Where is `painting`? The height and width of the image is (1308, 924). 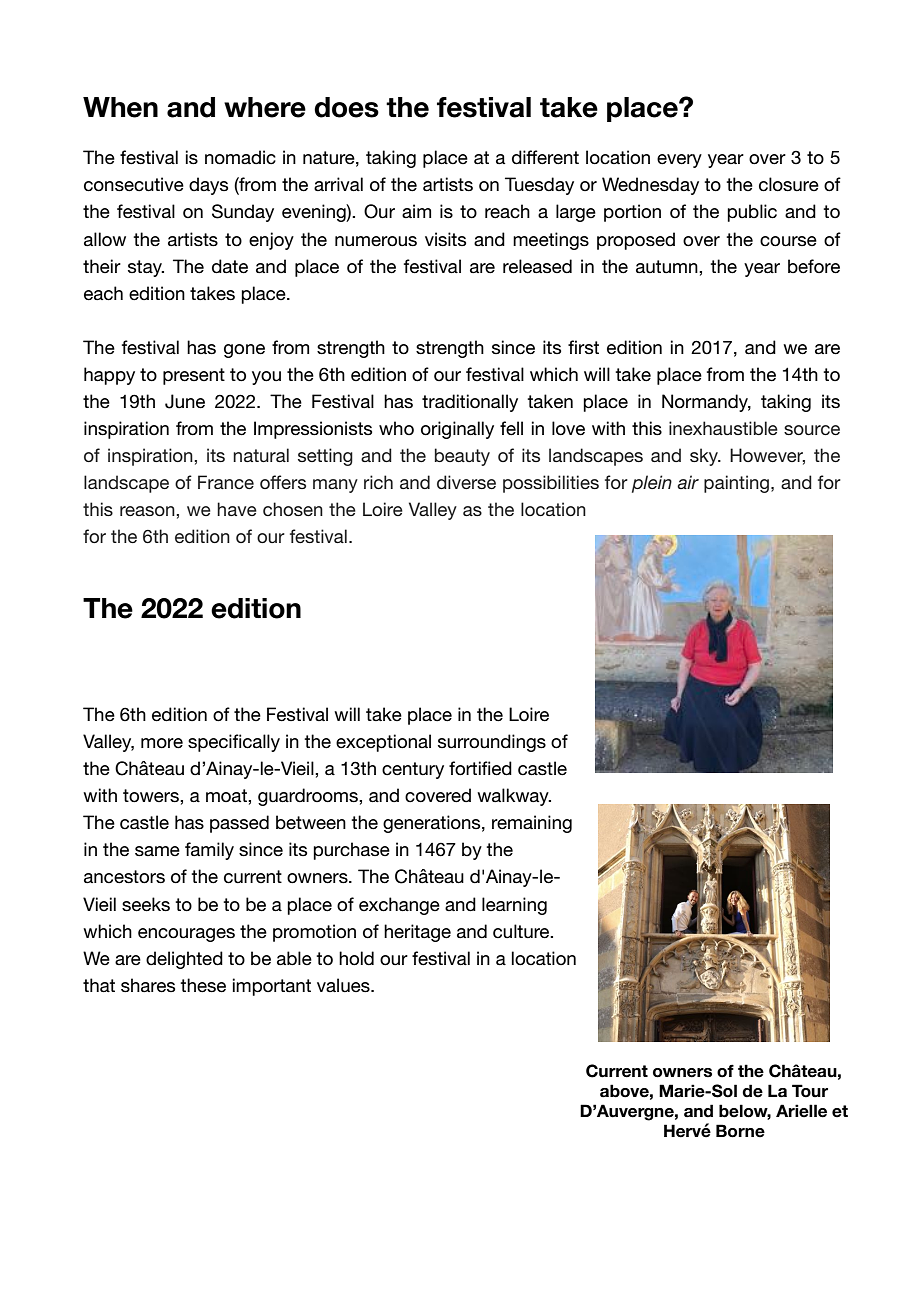
painting is located at coordinates (738, 484).
